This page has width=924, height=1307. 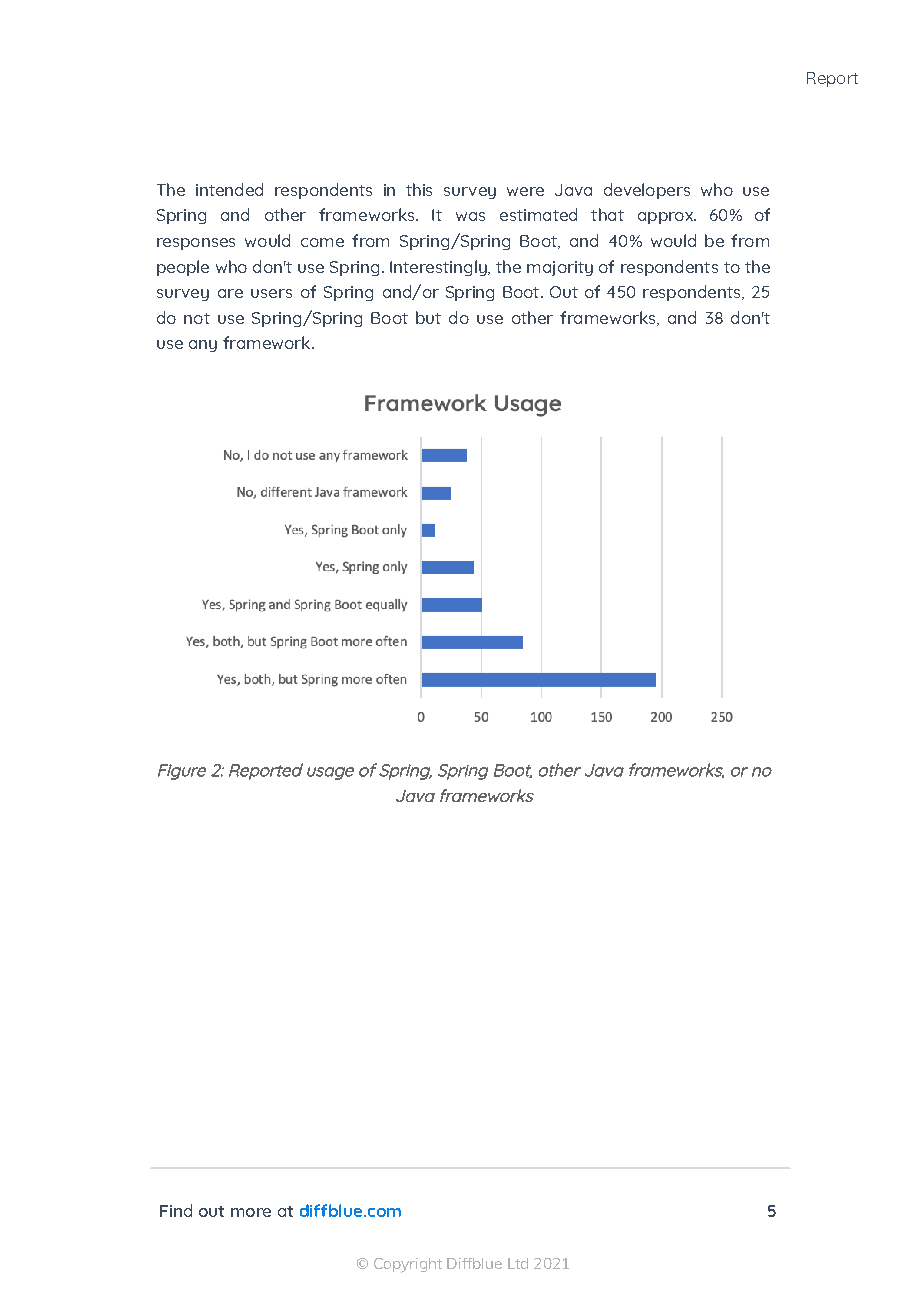 I want to click on Ltd, so click(x=518, y=1263).
